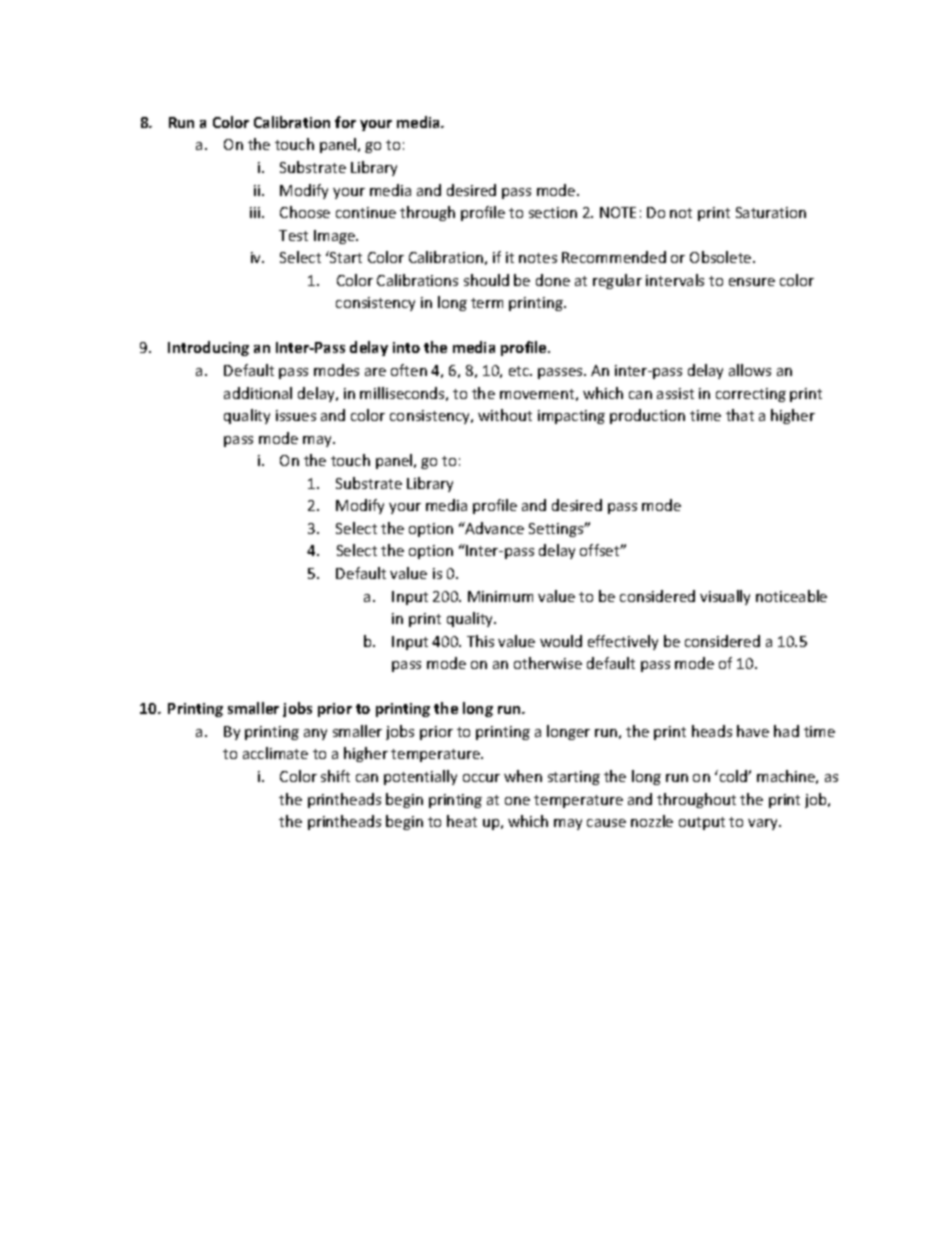  I want to click on any, so click(315, 734).
